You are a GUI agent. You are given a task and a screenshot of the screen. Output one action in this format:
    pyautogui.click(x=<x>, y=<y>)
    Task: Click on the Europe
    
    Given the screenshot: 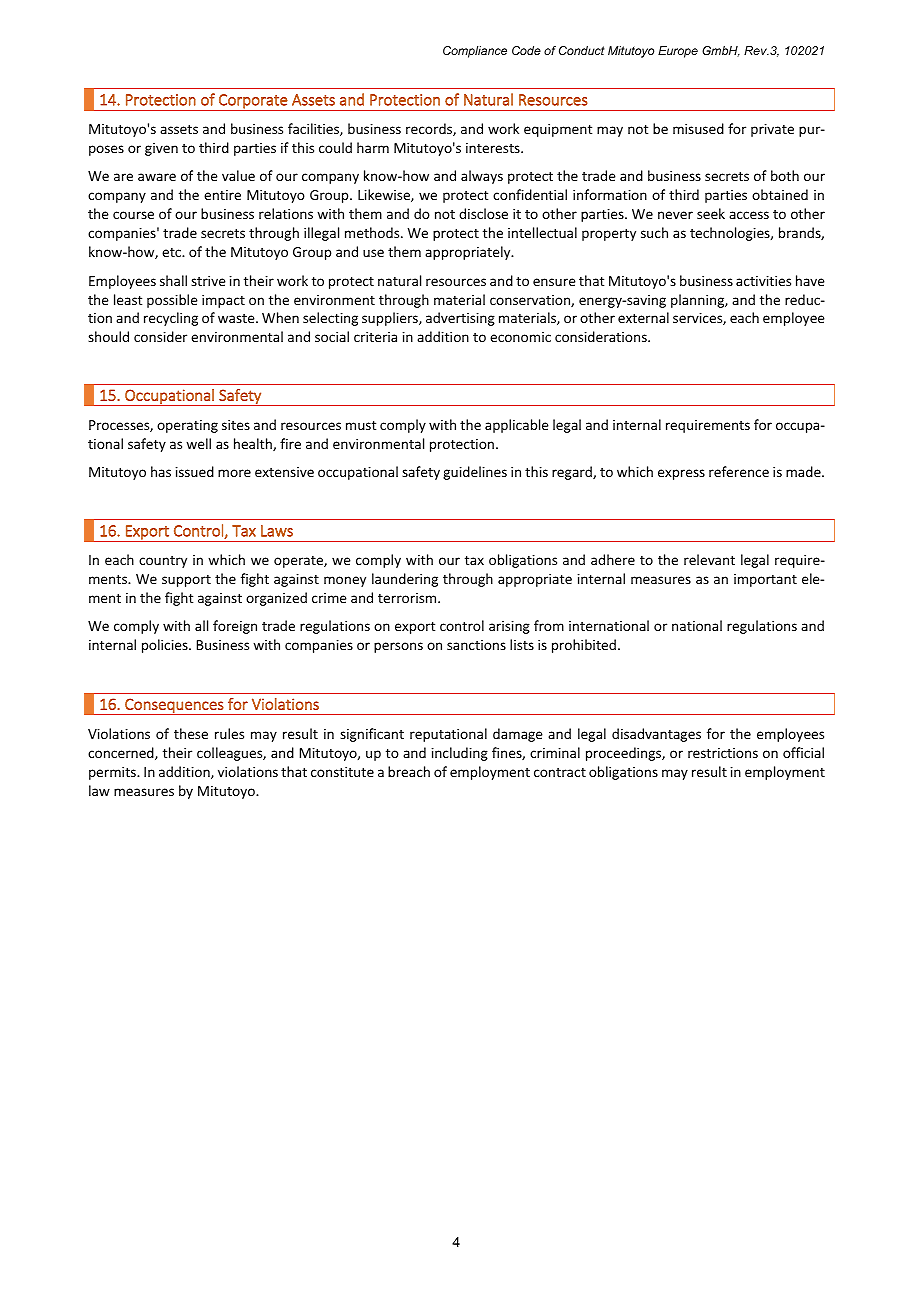 What is the action you would take?
    pyautogui.click(x=678, y=52)
